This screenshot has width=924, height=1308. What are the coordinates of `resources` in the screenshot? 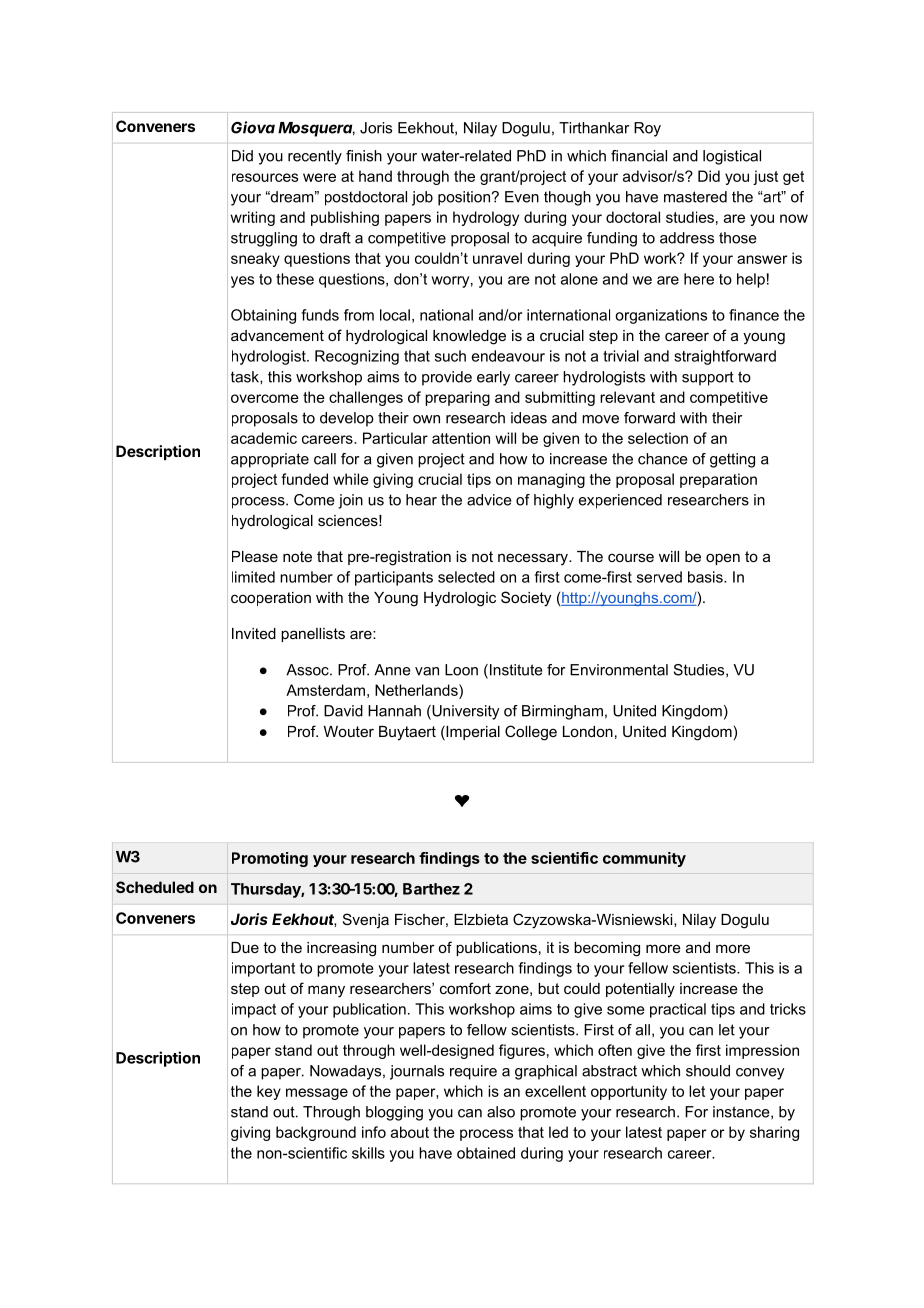 It's located at (265, 177).
